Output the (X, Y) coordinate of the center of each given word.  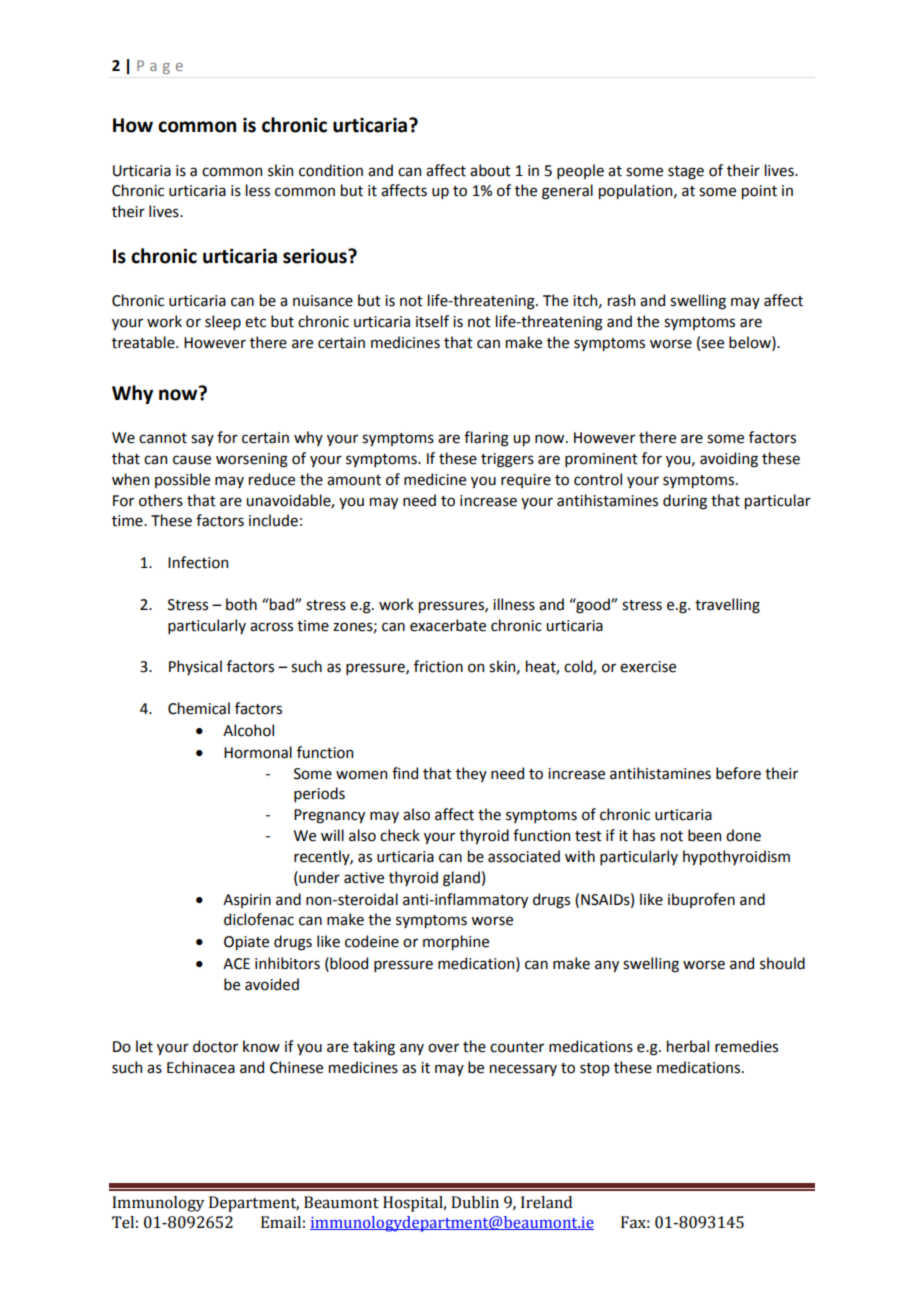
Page (160, 67)
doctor (215, 1046)
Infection (198, 562)
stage (686, 173)
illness (514, 604)
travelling (727, 606)
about (490, 170)
